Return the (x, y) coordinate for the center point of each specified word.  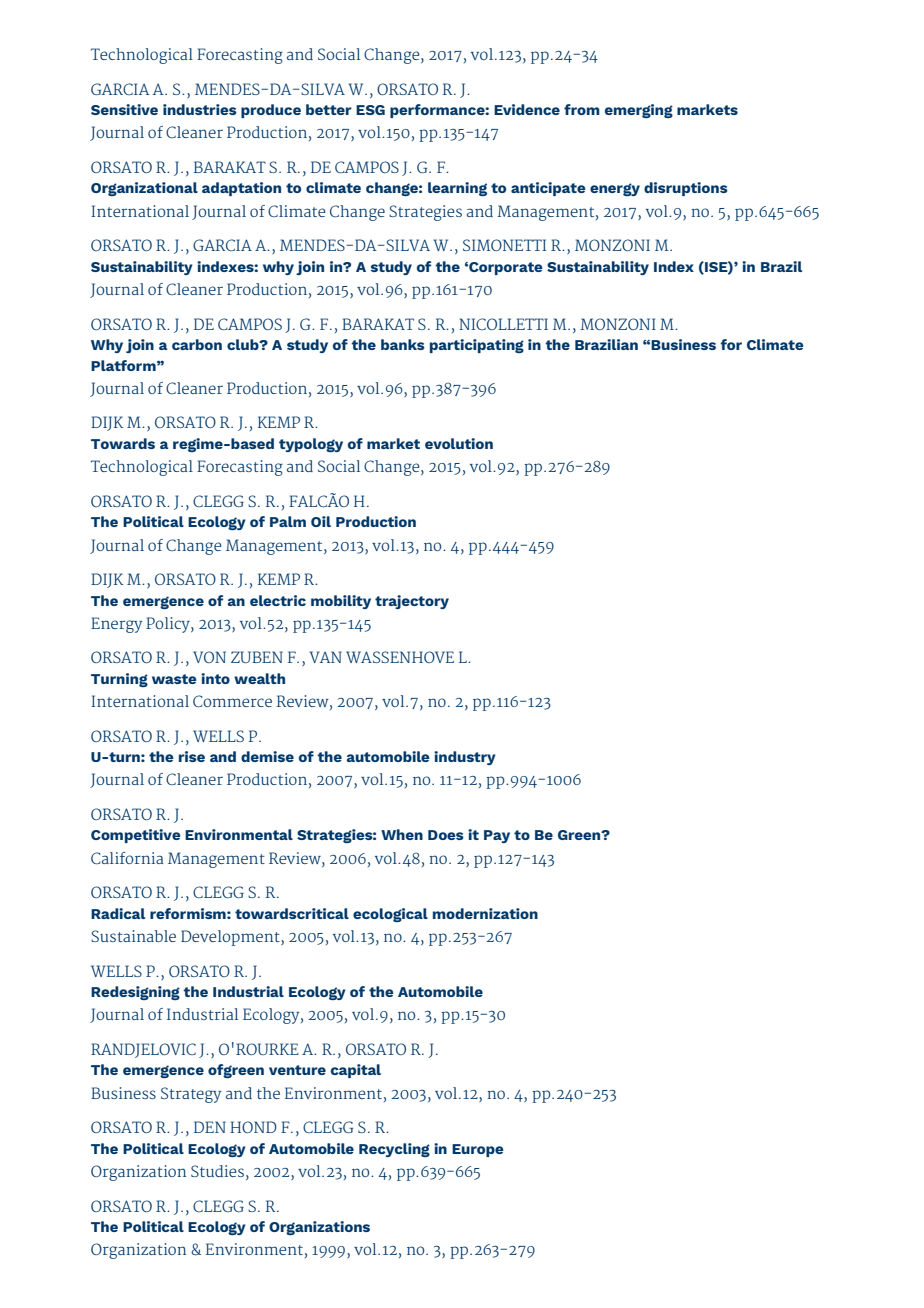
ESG (370, 110)
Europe (478, 1150)
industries (200, 109)
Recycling (394, 1150)
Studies (217, 1171)
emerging (639, 111)
